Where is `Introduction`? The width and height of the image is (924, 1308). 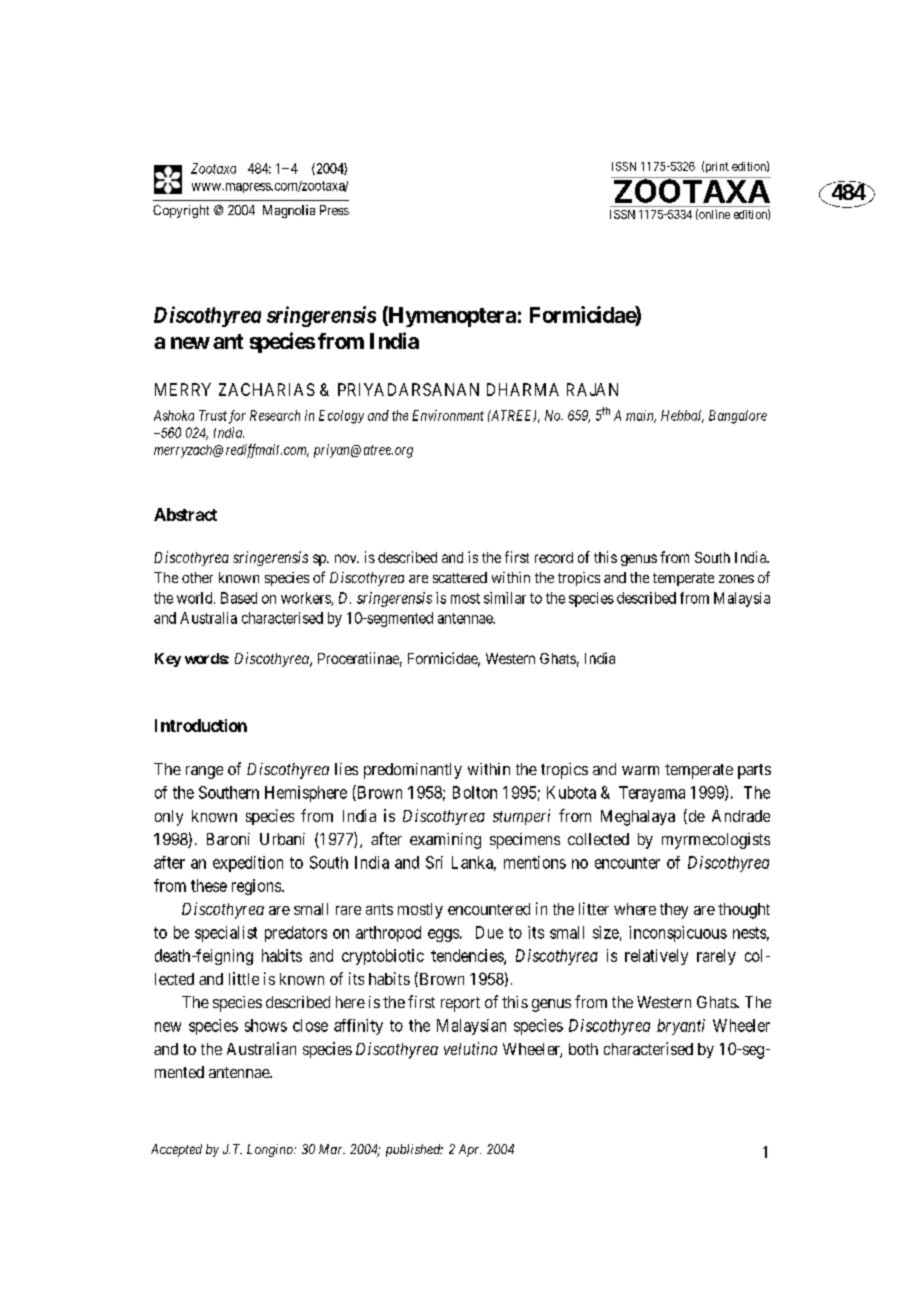
Introduction is located at coordinates (201, 725).
